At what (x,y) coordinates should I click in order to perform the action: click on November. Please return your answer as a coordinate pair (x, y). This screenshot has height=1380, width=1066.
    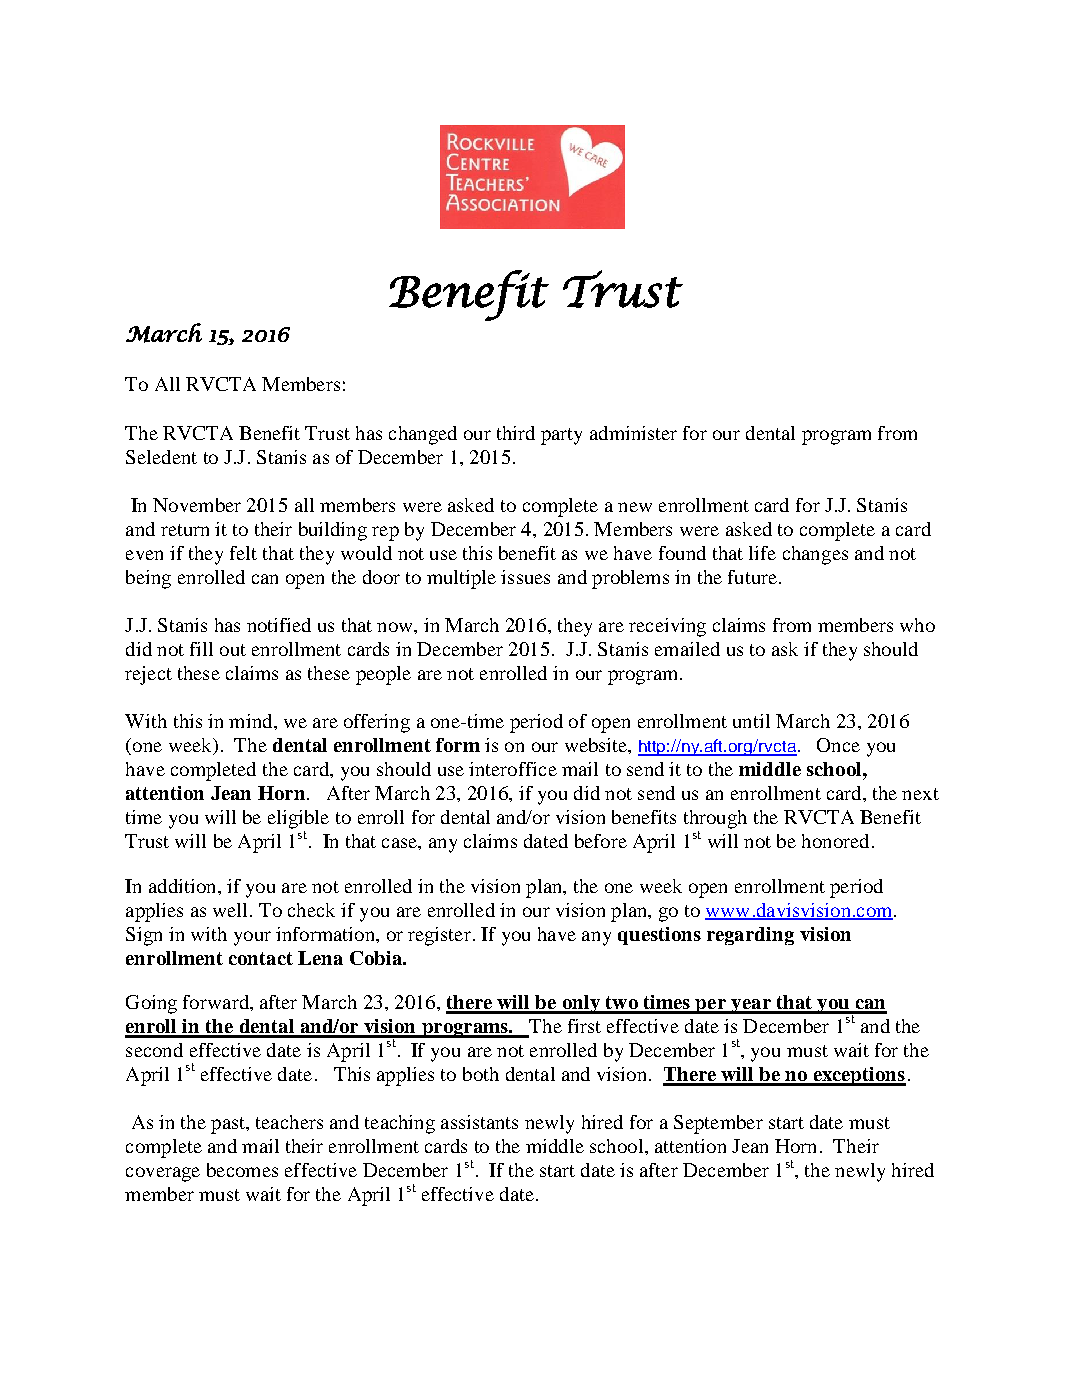
    Looking at the image, I should click on (197, 505).
